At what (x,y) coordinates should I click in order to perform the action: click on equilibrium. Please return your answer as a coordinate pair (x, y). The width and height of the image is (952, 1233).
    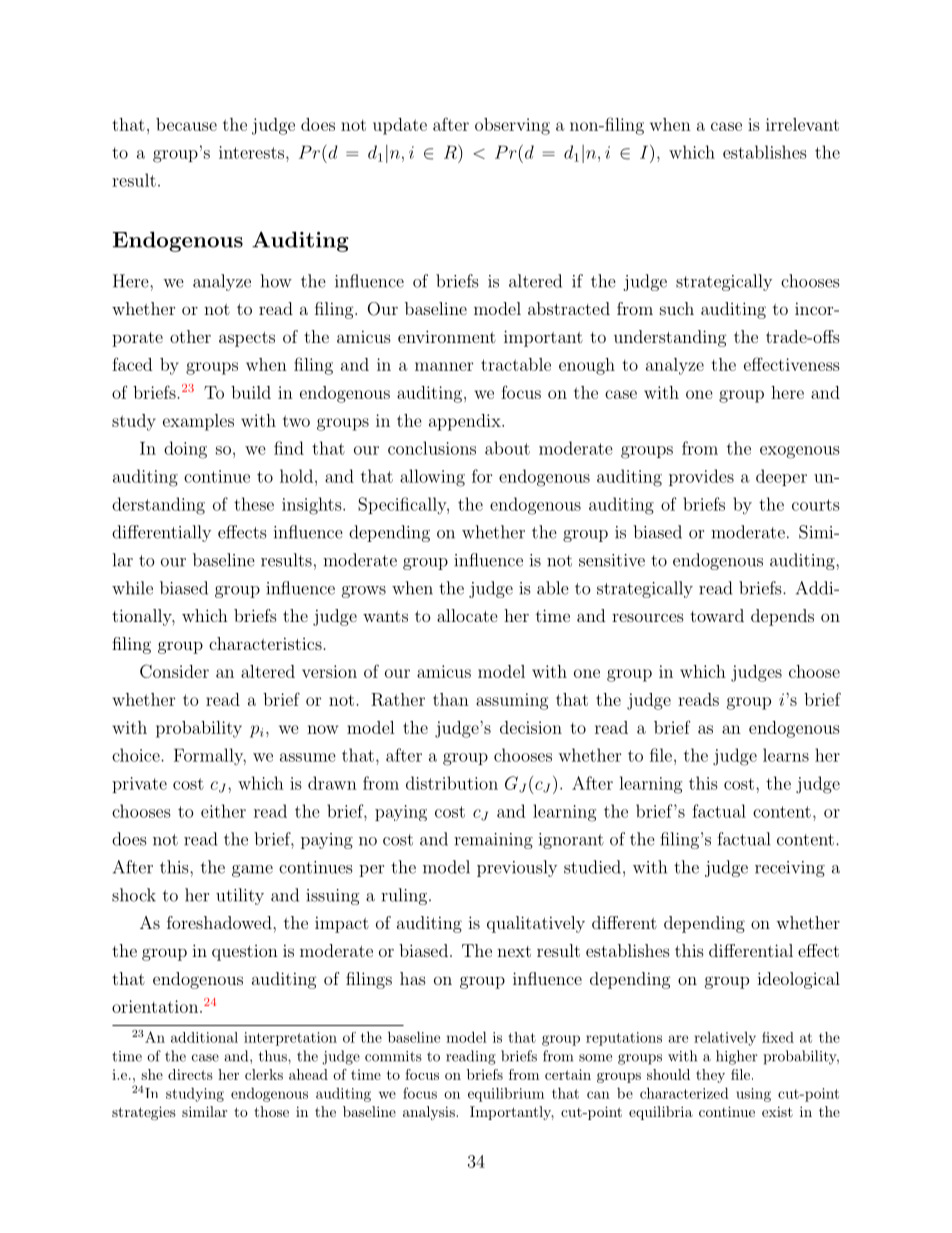
    Looking at the image, I should click on (506, 1094).
